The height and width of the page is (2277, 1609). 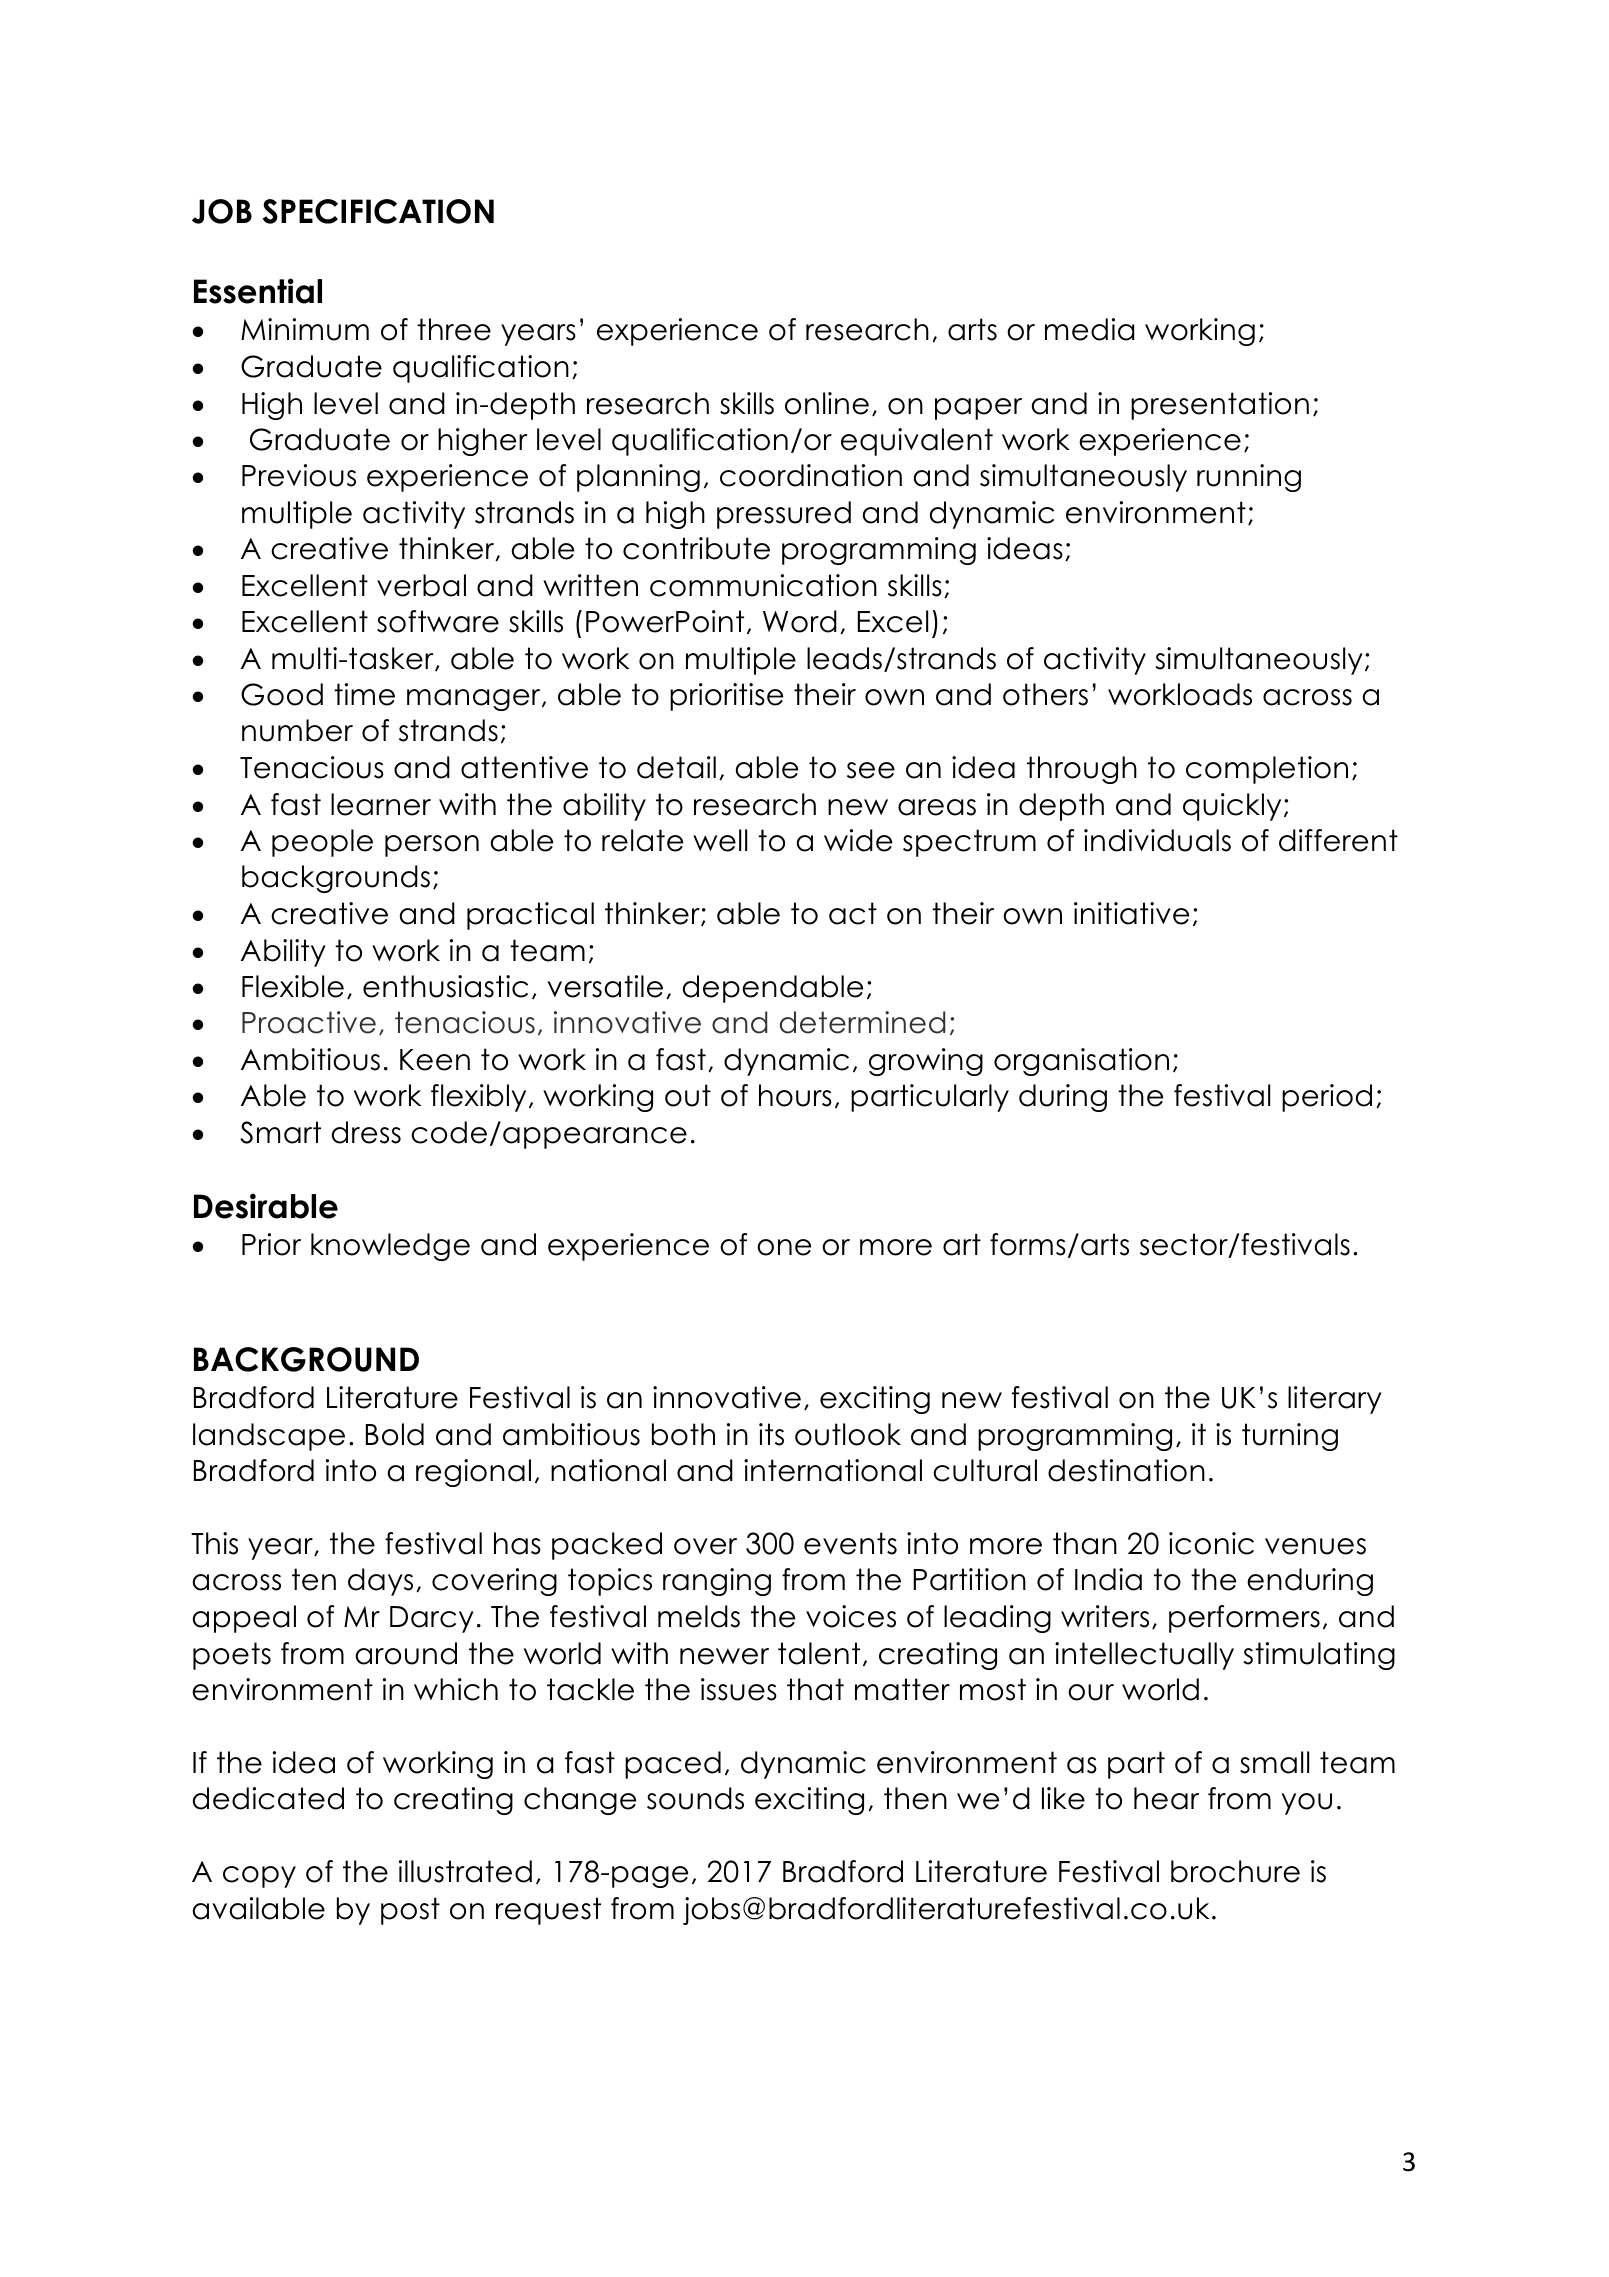 I want to click on media, so click(x=1089, y=329).
